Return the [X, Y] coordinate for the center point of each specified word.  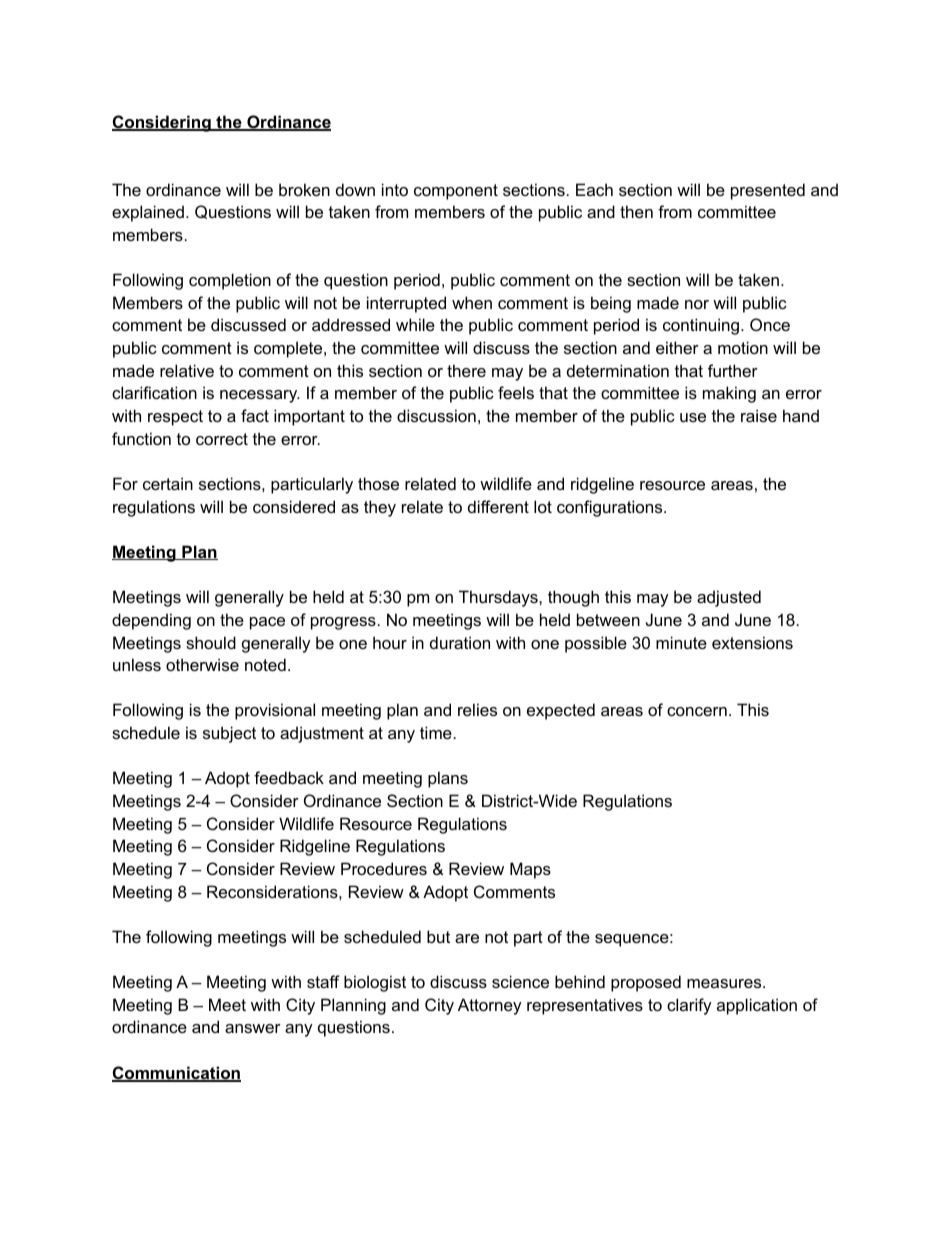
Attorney [490, 1006]
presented [768, 191]
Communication [176, 1074]
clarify [689, 1006]
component [456, 192]
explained [148, 213]
